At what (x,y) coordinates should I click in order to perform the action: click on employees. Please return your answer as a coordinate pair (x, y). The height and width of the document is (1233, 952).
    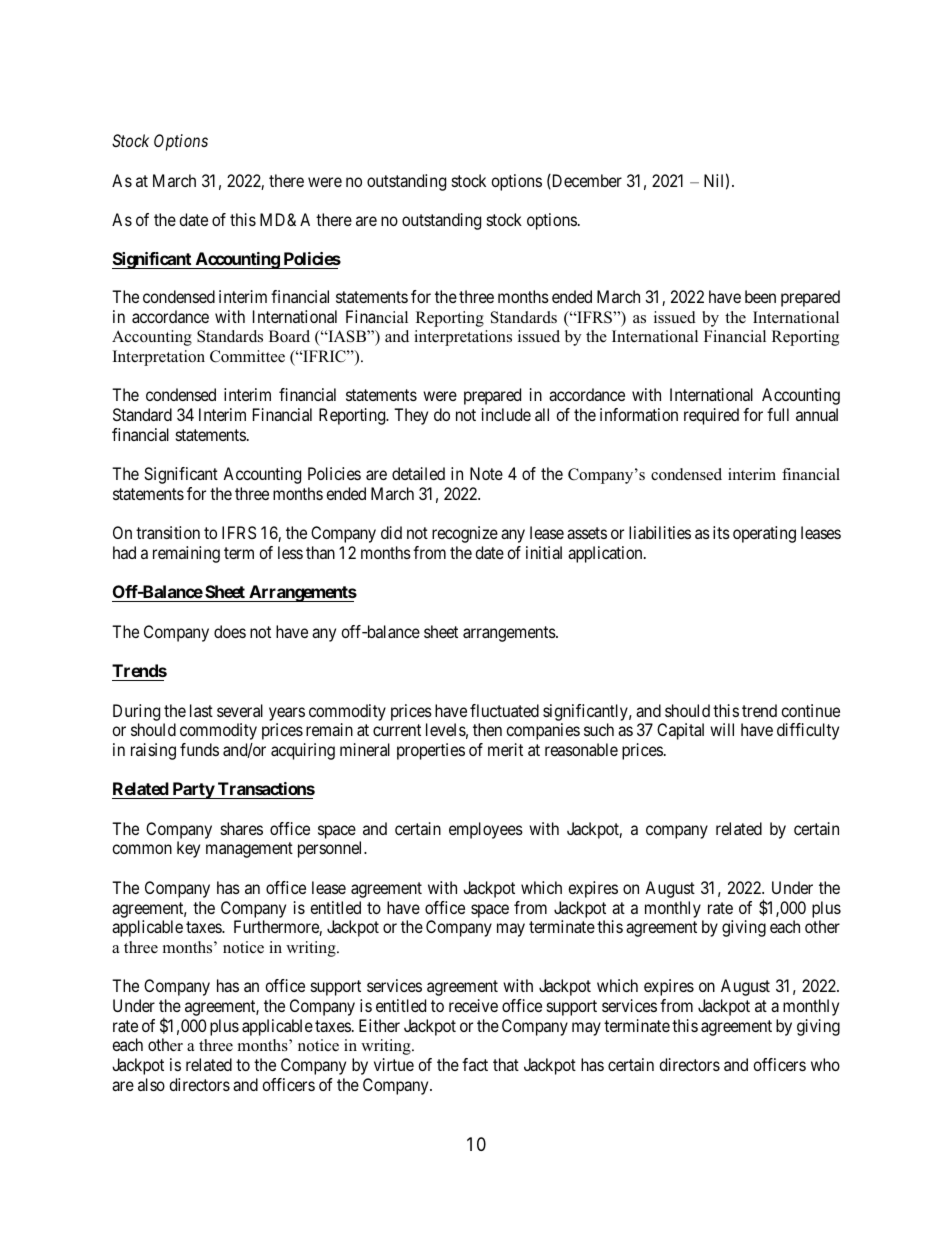
    Looking at the image, I should click on (486, 830).
